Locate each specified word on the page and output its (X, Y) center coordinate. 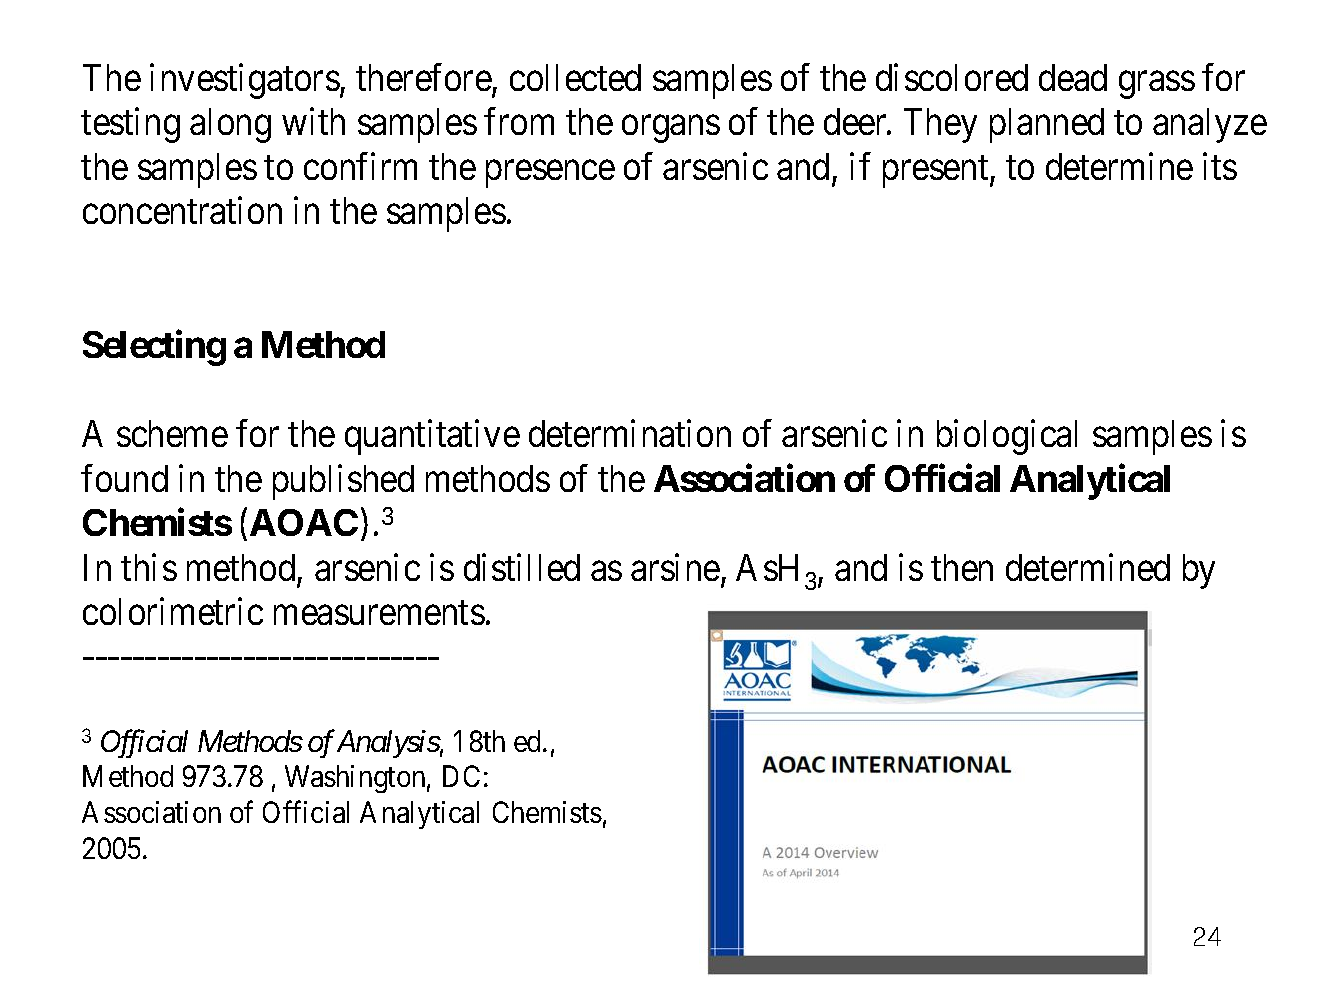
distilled (522, 567)
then (962, 567)
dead (1073, 77)
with (313, 121)
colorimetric (173, 611)
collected (575, 77)
